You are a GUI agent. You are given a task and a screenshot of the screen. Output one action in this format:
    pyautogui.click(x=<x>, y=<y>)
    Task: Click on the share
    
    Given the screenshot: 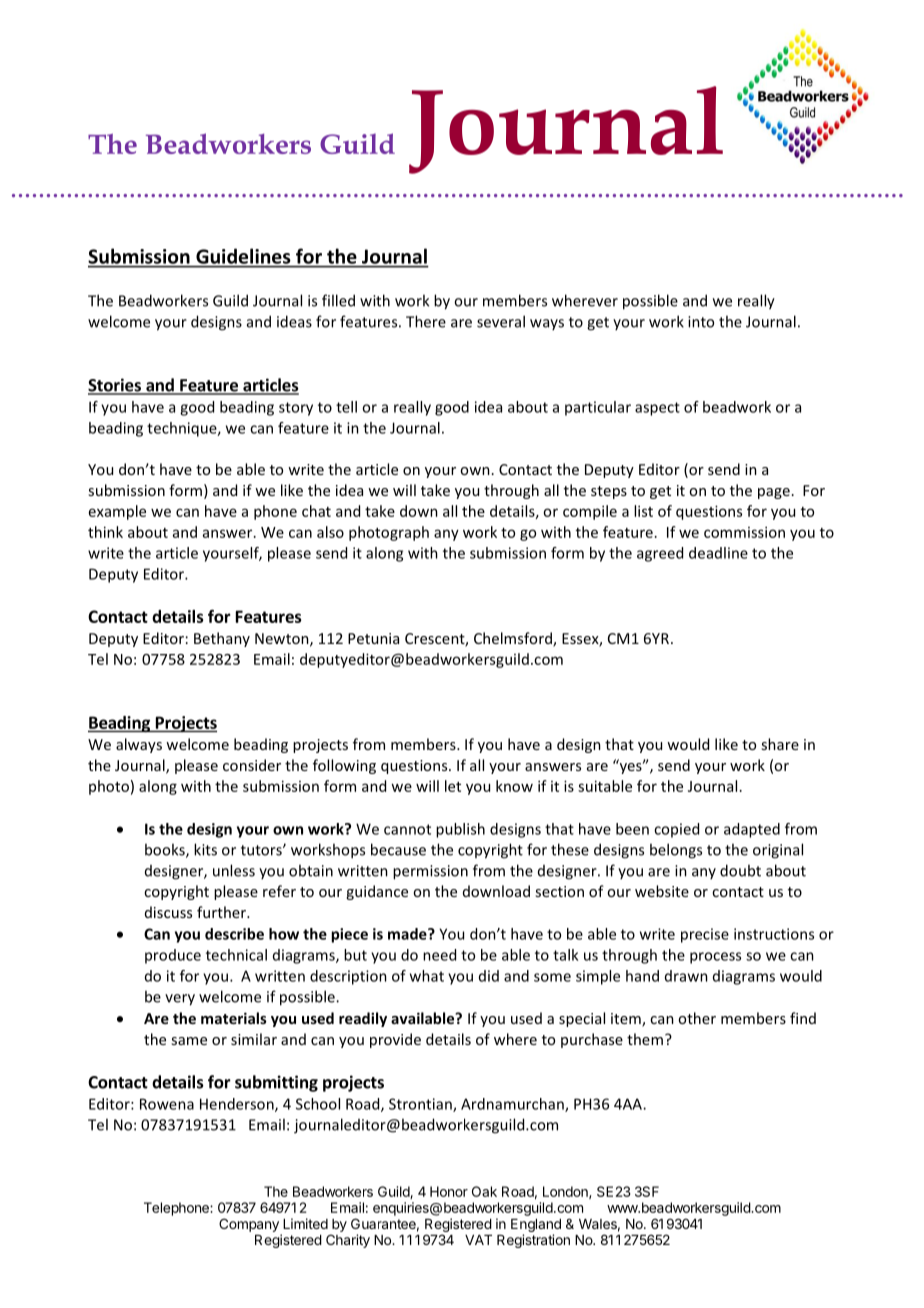 What is the action you would take?
    pyautogui.click(x=780, y=744)
